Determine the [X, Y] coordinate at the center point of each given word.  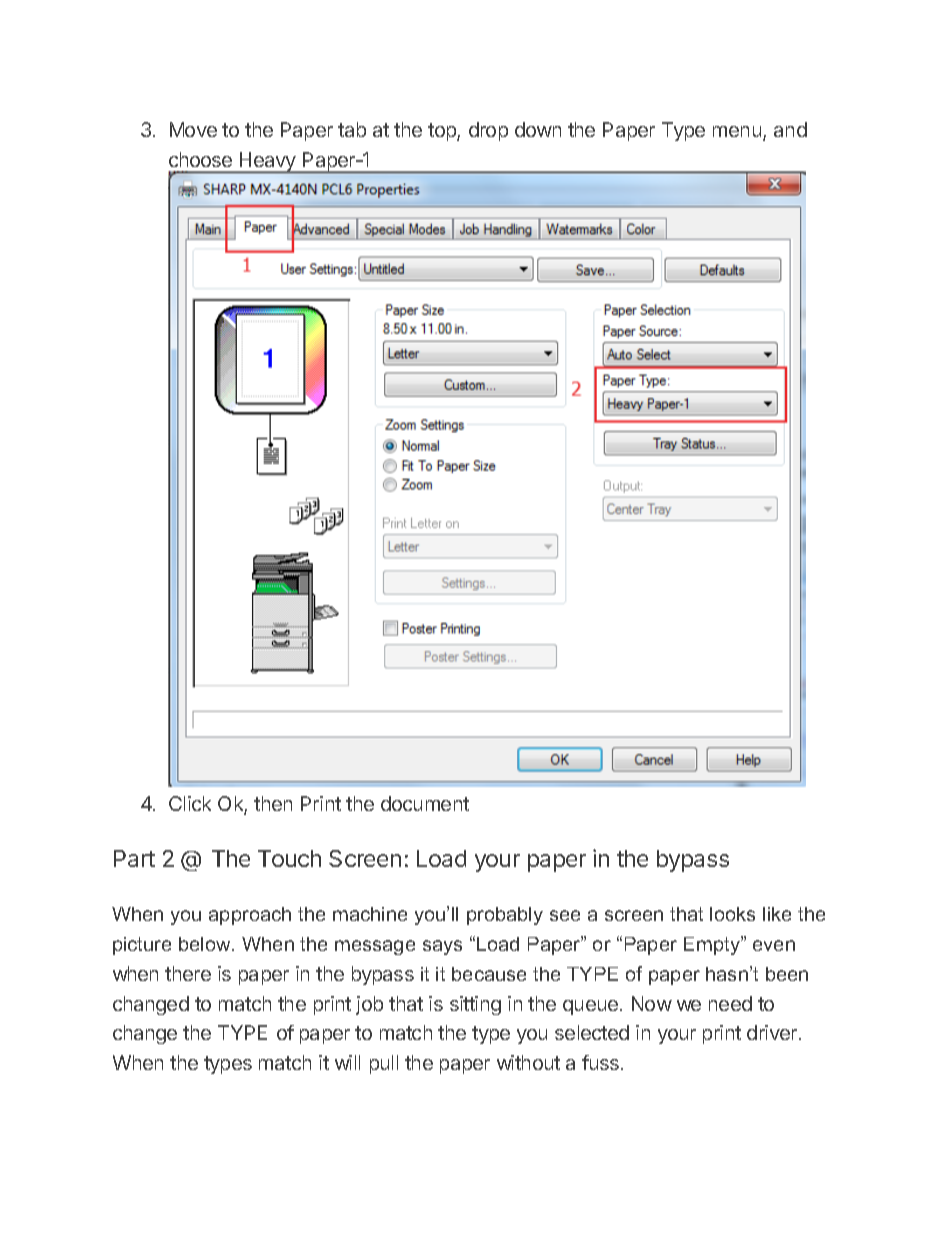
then [273, 803]
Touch [289, 858]
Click [190, 803]
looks [732, 914]
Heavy [268, 163]
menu [737, 131]
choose [200, 159]
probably [505, 916]
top [443, 132]
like [777, 914]
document [425, 803]
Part [134, 858]
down [538, 129]
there [188, 973]
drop [488, 131]
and [790, 129]
